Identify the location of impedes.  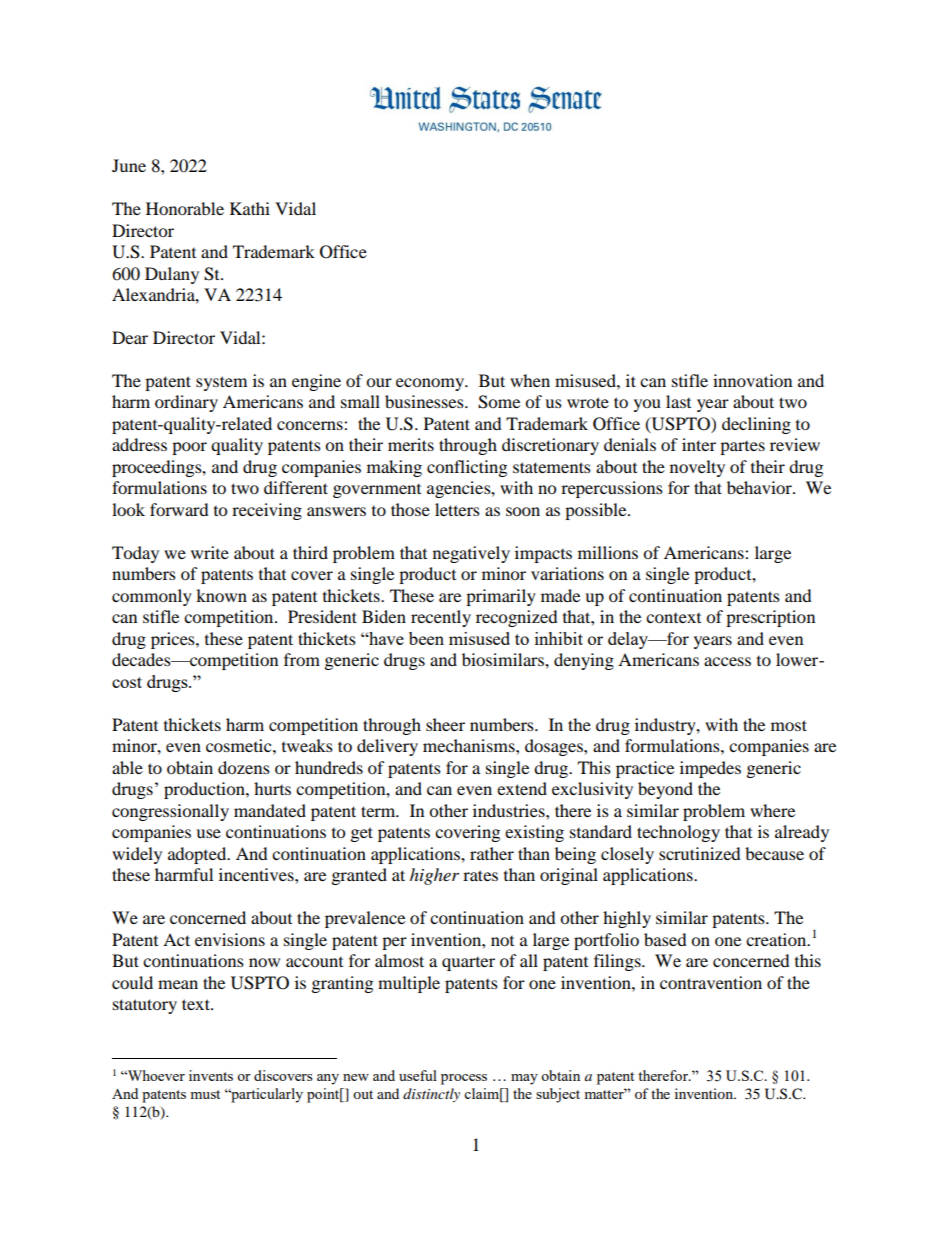
(710, 769).
